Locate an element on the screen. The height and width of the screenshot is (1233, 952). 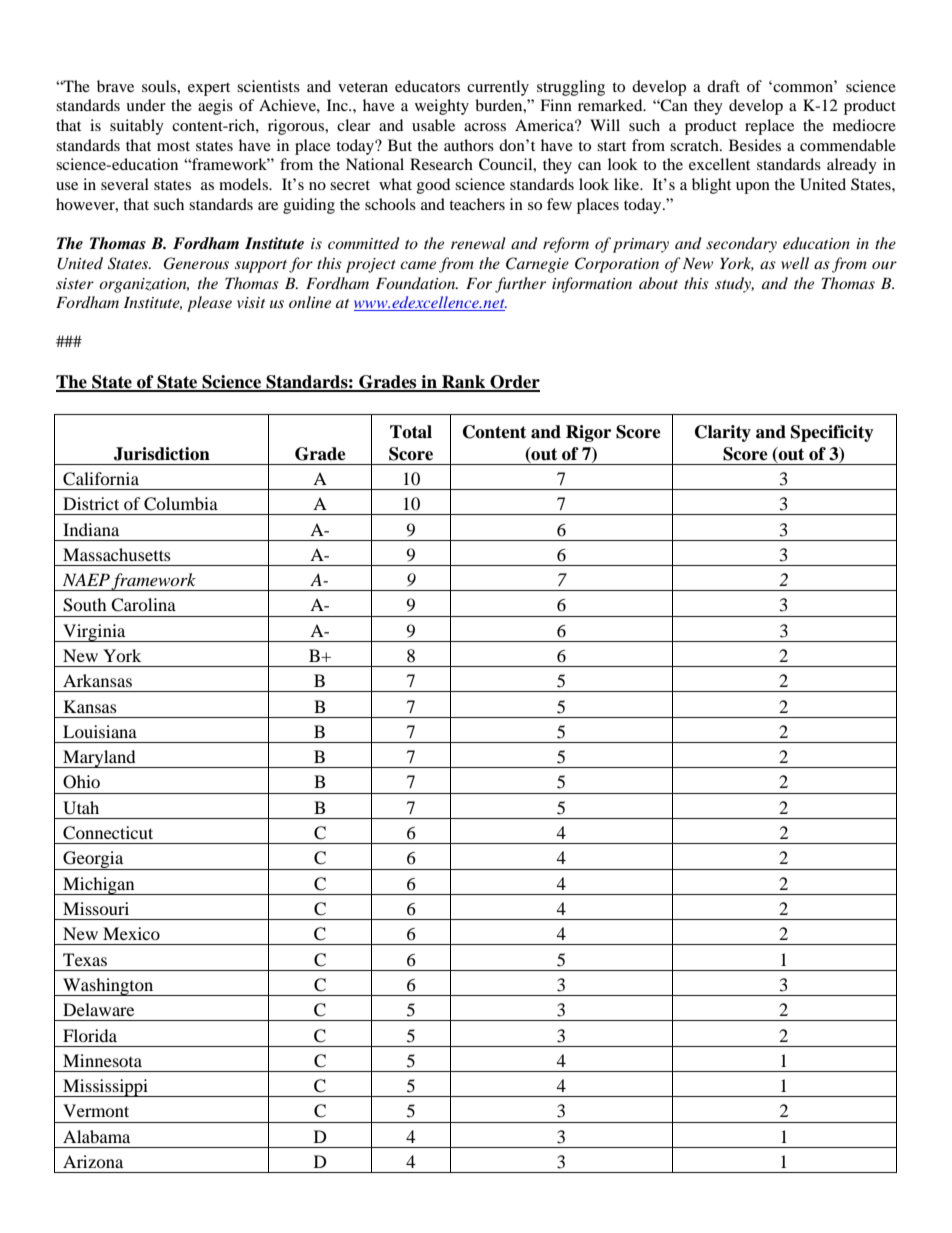
Mexico is located at coordinates (131, 933).
